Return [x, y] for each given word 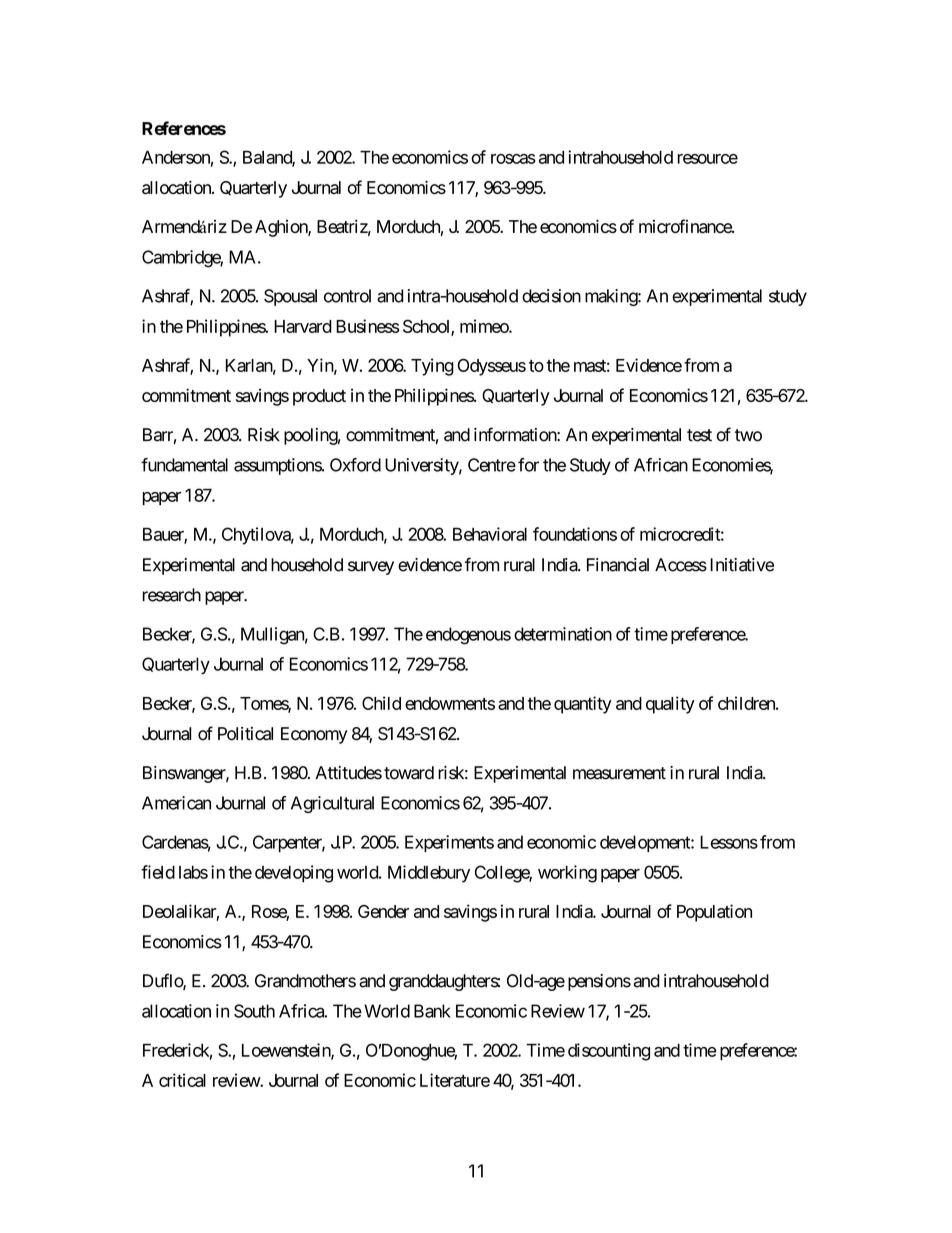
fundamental [184, 465]
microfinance [686, 226]
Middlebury [429, 874]
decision [551, 296]
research [172, 595]
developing [294, 874]
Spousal [290, 297]
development [646, 843]
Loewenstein [287, 1051]
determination [563, 634]
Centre [492, 465]
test [699, 435]
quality [670, 705]
